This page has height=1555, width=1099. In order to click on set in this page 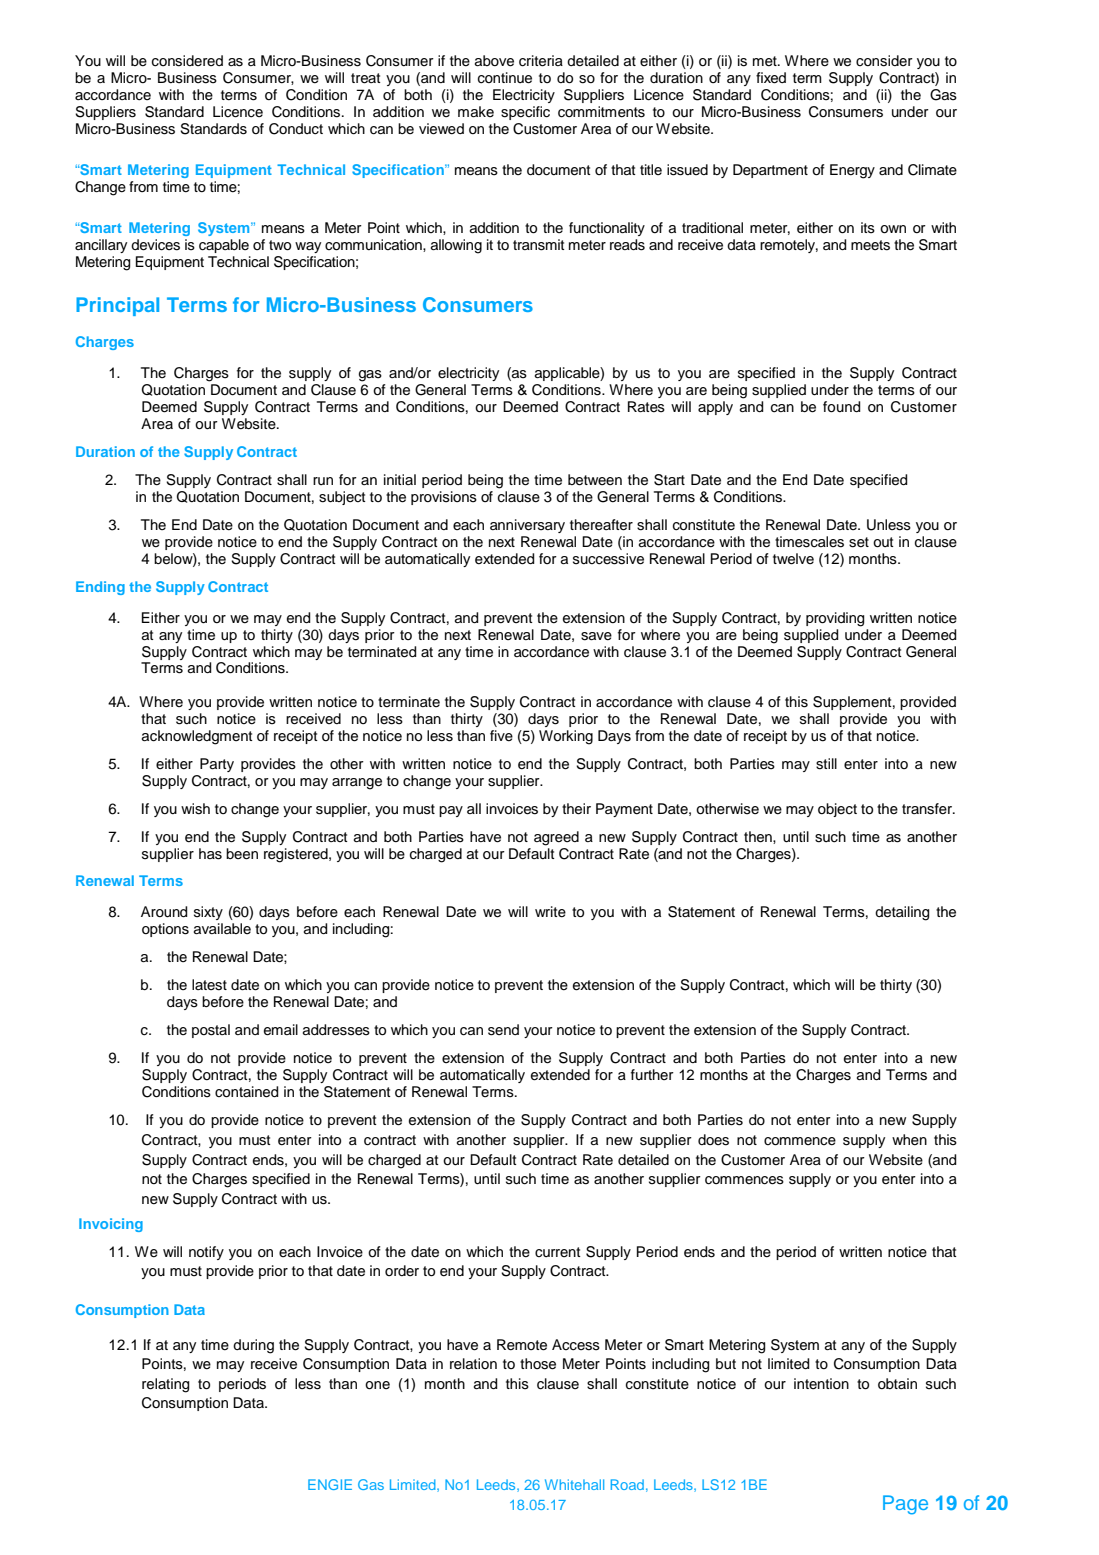, I will do `click(859, 542)`.
